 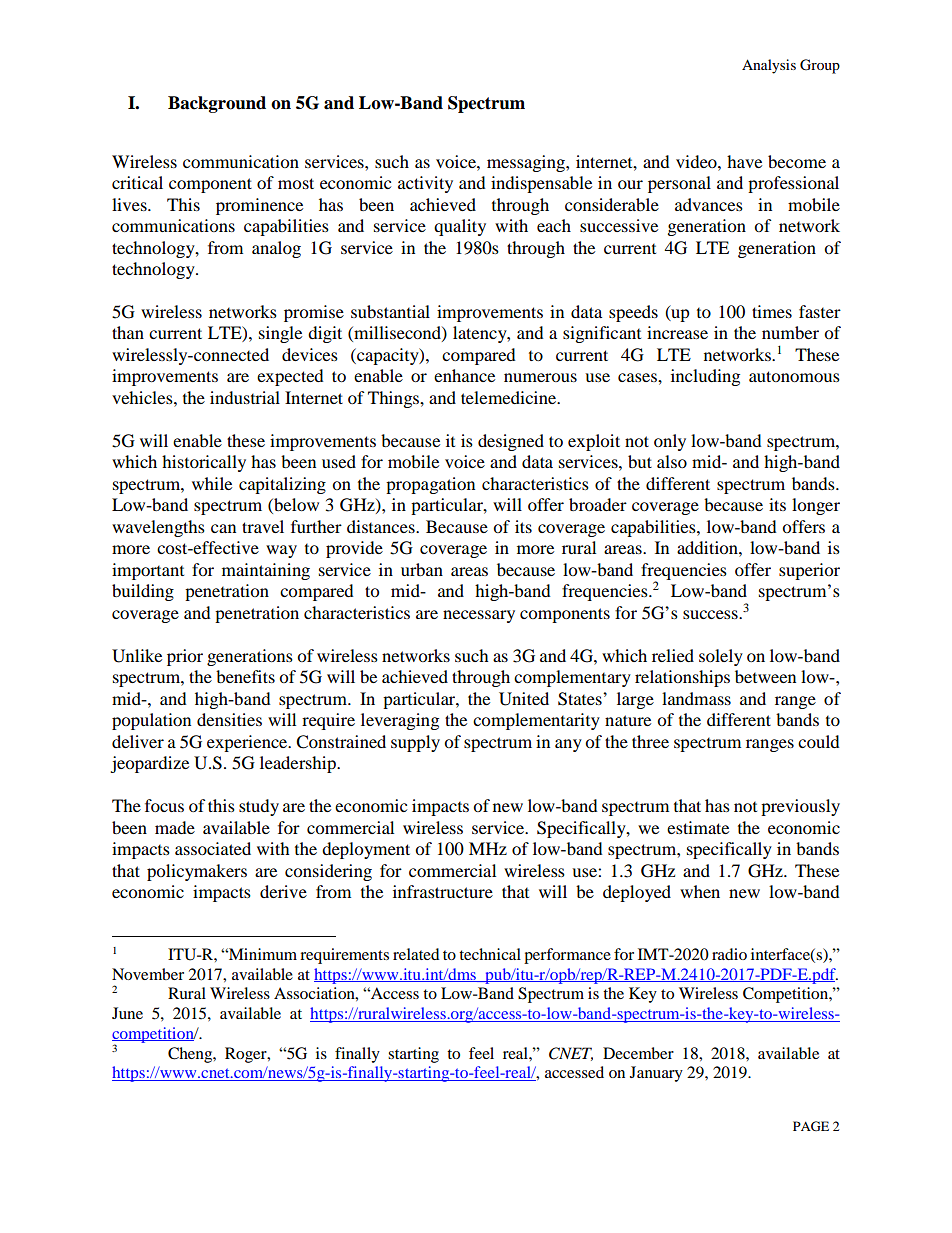 What do you see at coordinates (280, 334) in the screenshot?
I see `single` at bounding box center [280, 334].
